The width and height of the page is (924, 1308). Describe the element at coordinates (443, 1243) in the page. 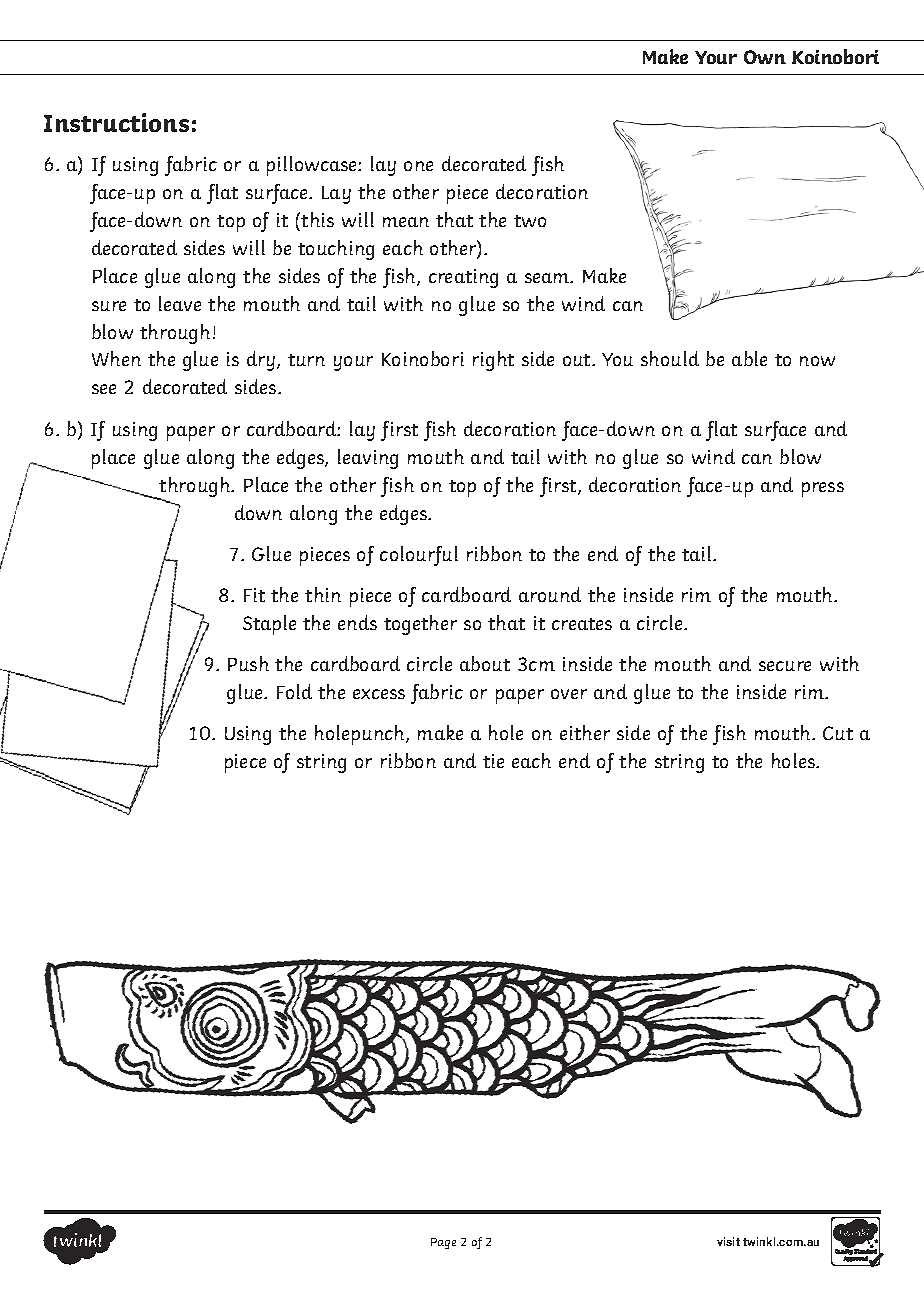

I see `Page` at that location.
